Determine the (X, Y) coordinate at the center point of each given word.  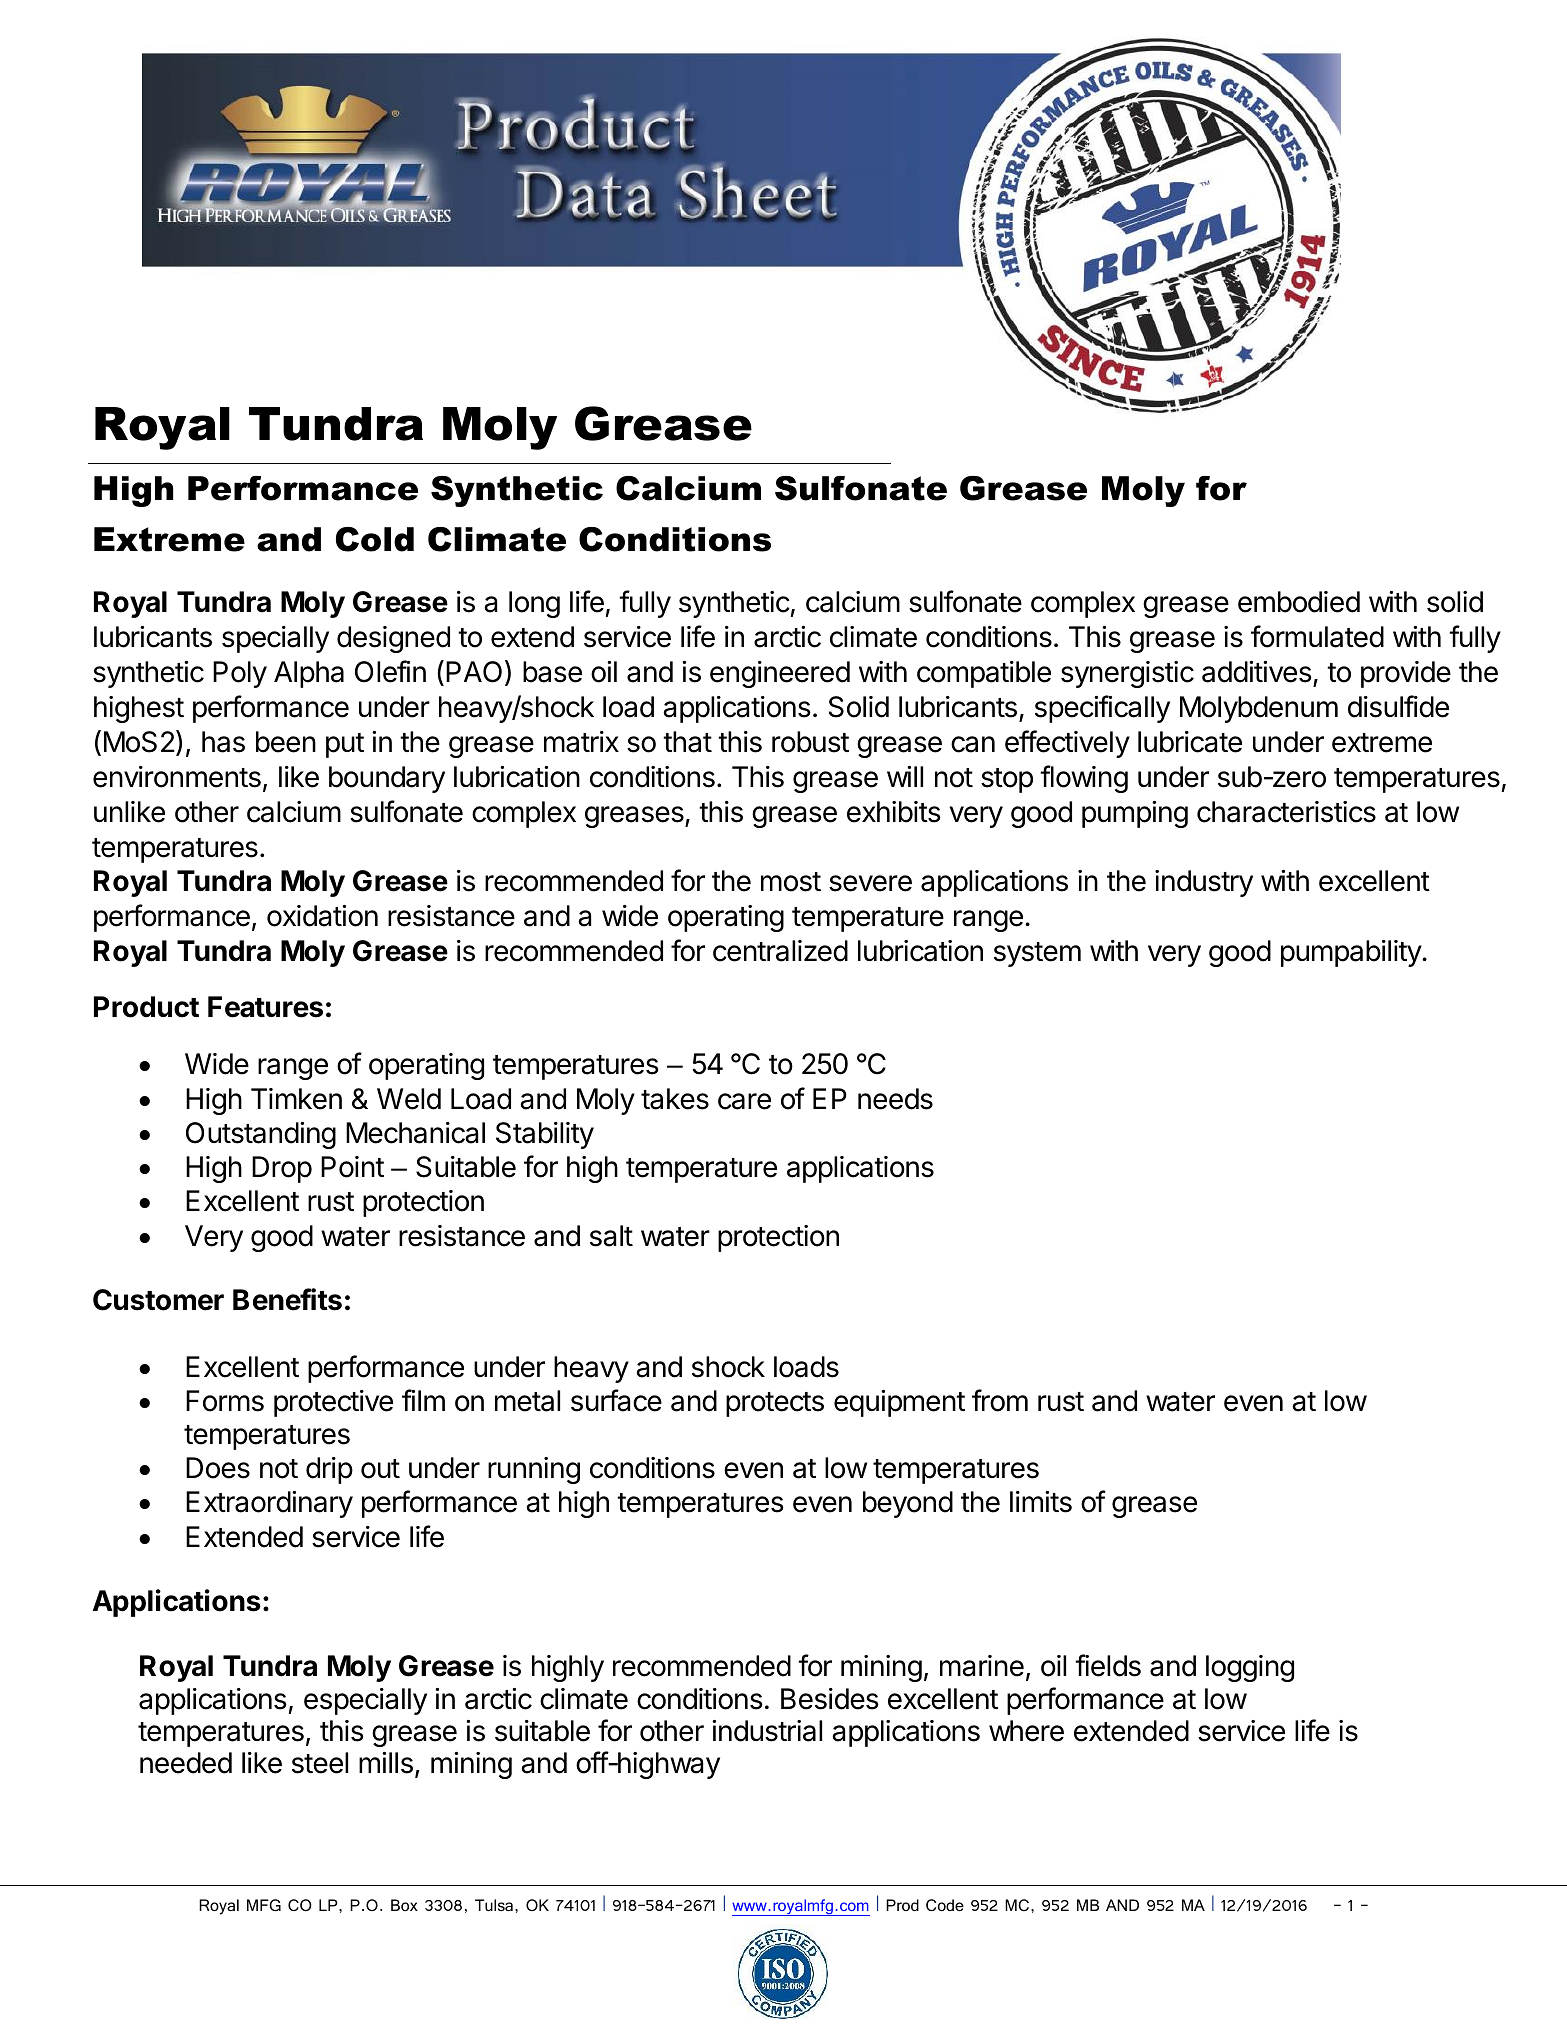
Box (404, 1905)
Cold (375, 539)
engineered (780, 674)
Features (265, 1007)
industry (1204, 883)
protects (775, 1404)
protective (333, 1403)
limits (1041, 1502)
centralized (780, 951)
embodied (1299, 602)
